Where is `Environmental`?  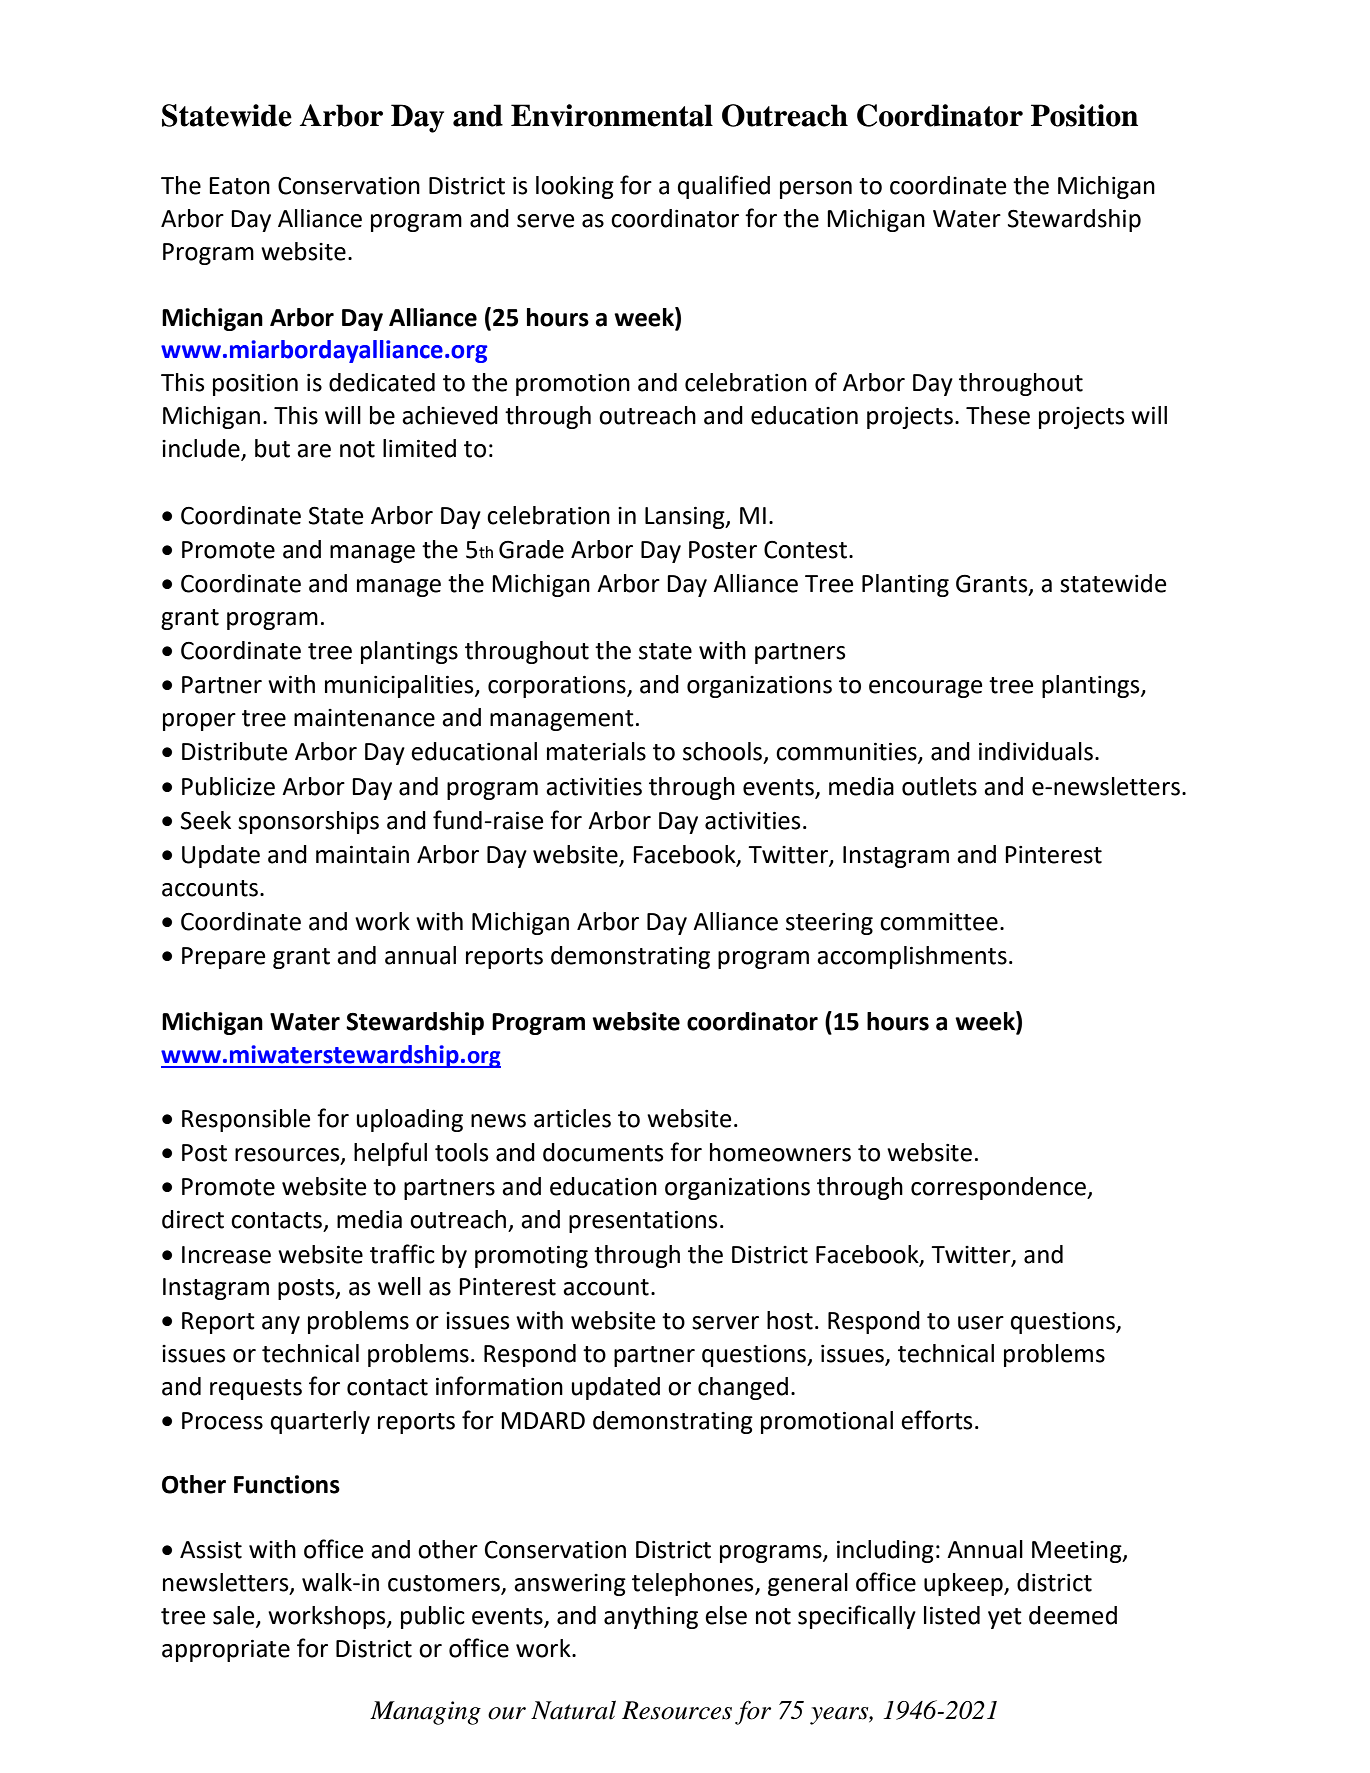
Environmental is located at coordinates (612, 115).
